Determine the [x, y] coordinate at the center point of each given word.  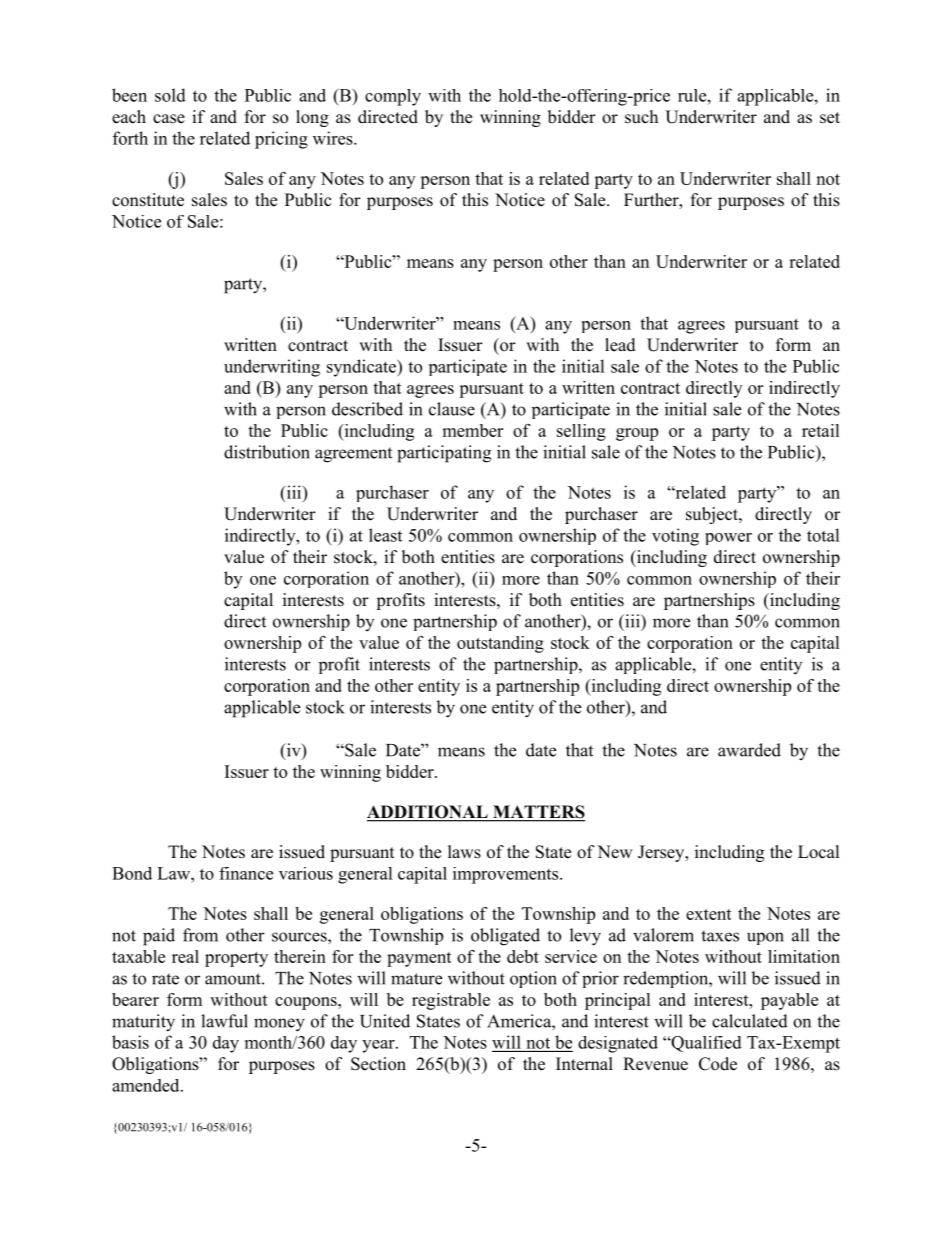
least [385, 535]
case [169, 119]
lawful [224, 1021]
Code [718, 1064]
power [728, 539]
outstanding [500, 644]
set [830, 118]
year [379, 1046]
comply [393, 97]
